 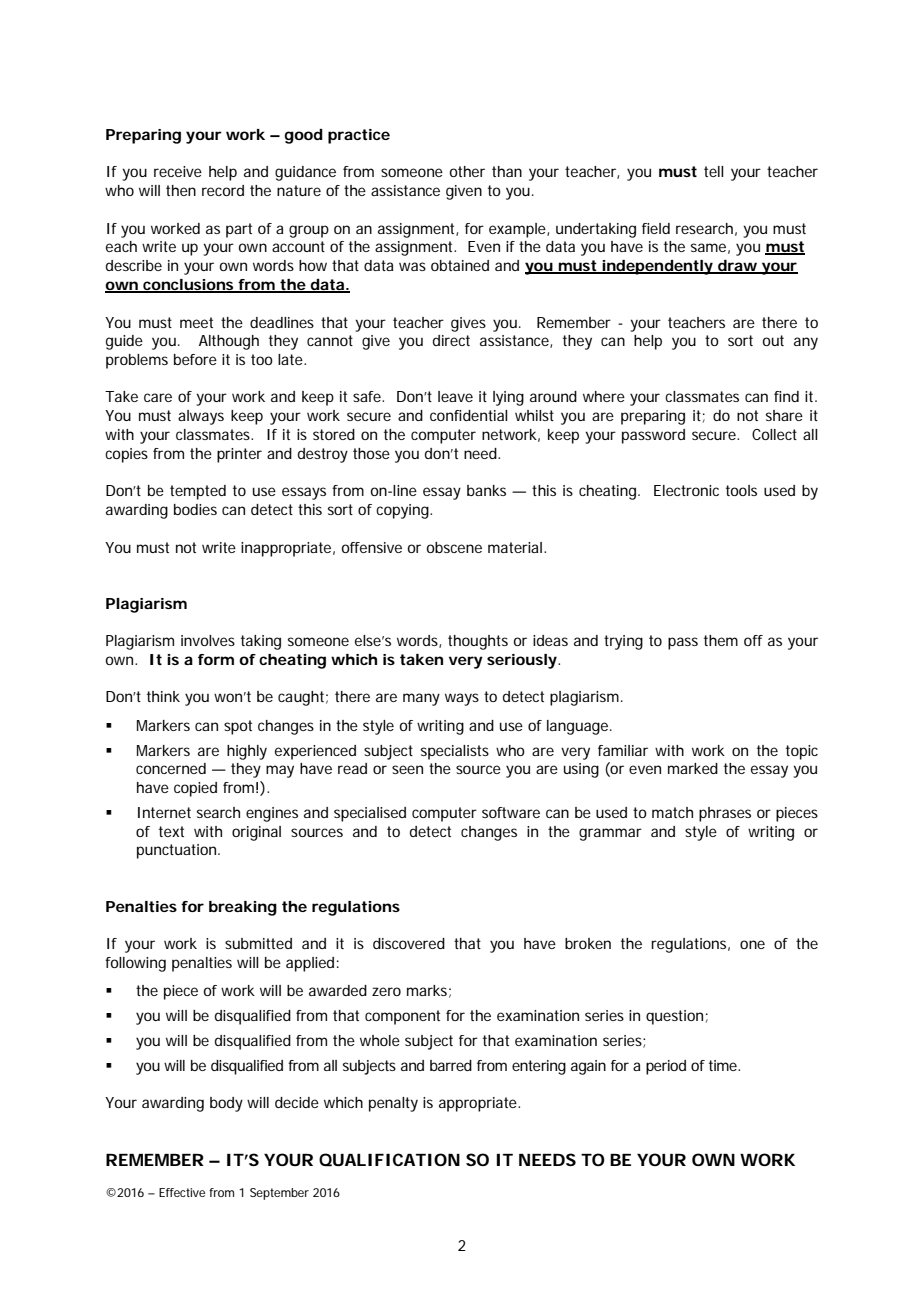 I want to click on them, so click(x=721, y=640).
